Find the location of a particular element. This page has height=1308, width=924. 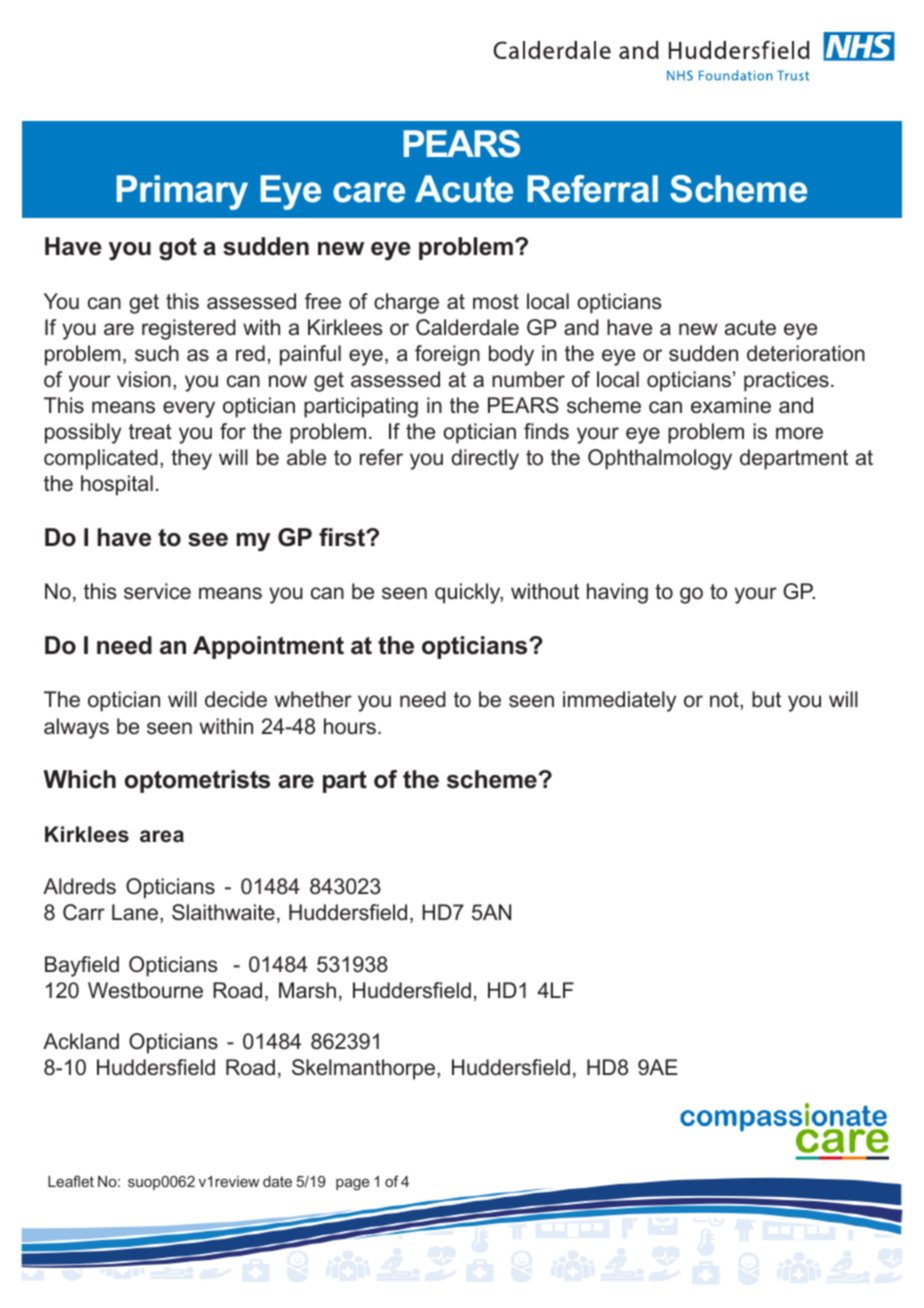

not is located at coordinates (725, 700).
